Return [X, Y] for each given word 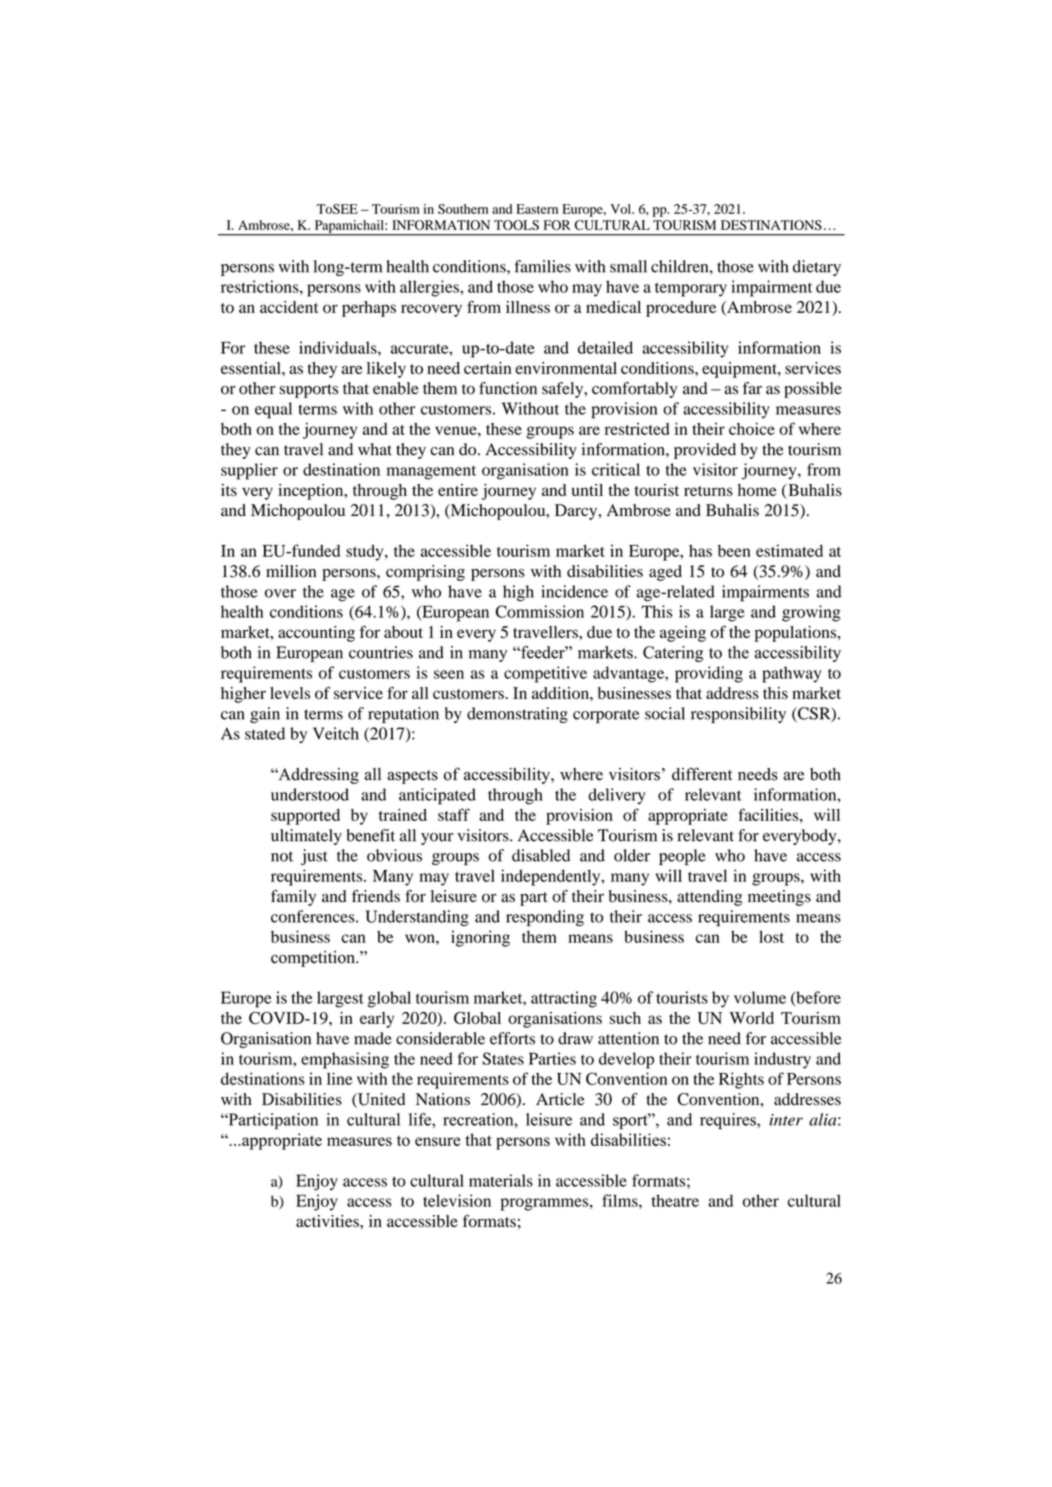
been [734, 550]
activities [328, 1221]
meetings [779, 898]
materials [501, 1180]
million [291, 571]
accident [289, 307]
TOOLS [516, 225]
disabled [541, 855]
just [314, 857]
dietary [817, 268]
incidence [574, 591]
